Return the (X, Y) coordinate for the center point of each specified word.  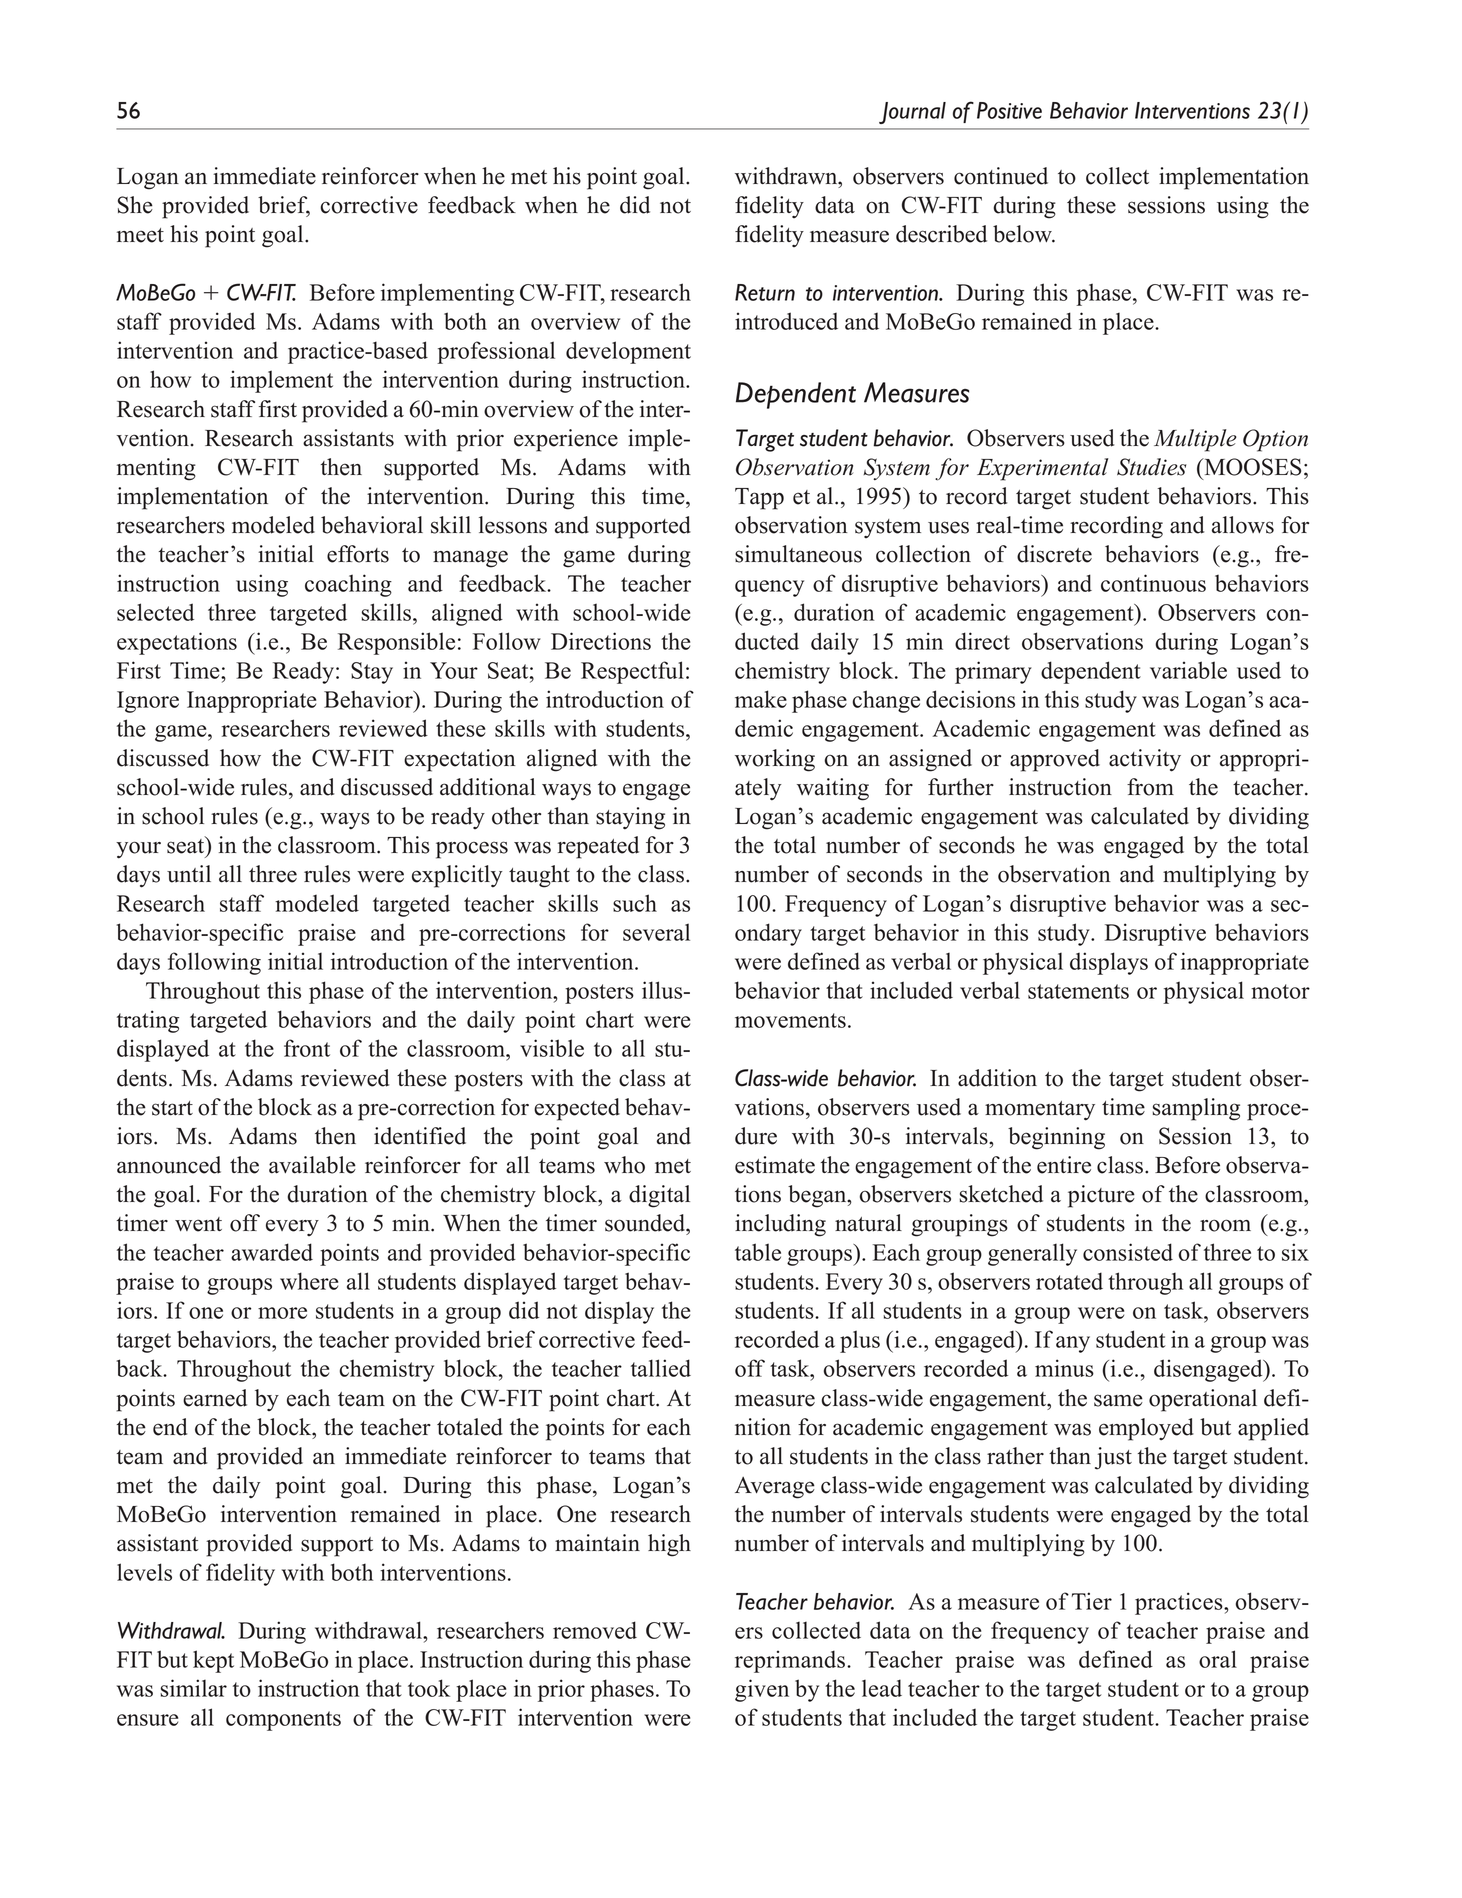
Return (765, 292)
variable (1188, 670)
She (135, 205)
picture (1101, 1196)
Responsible (396, 643)
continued (1001, 176)
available (312, 1165)
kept (213, 1661)
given (762, 1690)
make (761, 699)
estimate (775, 1165)
